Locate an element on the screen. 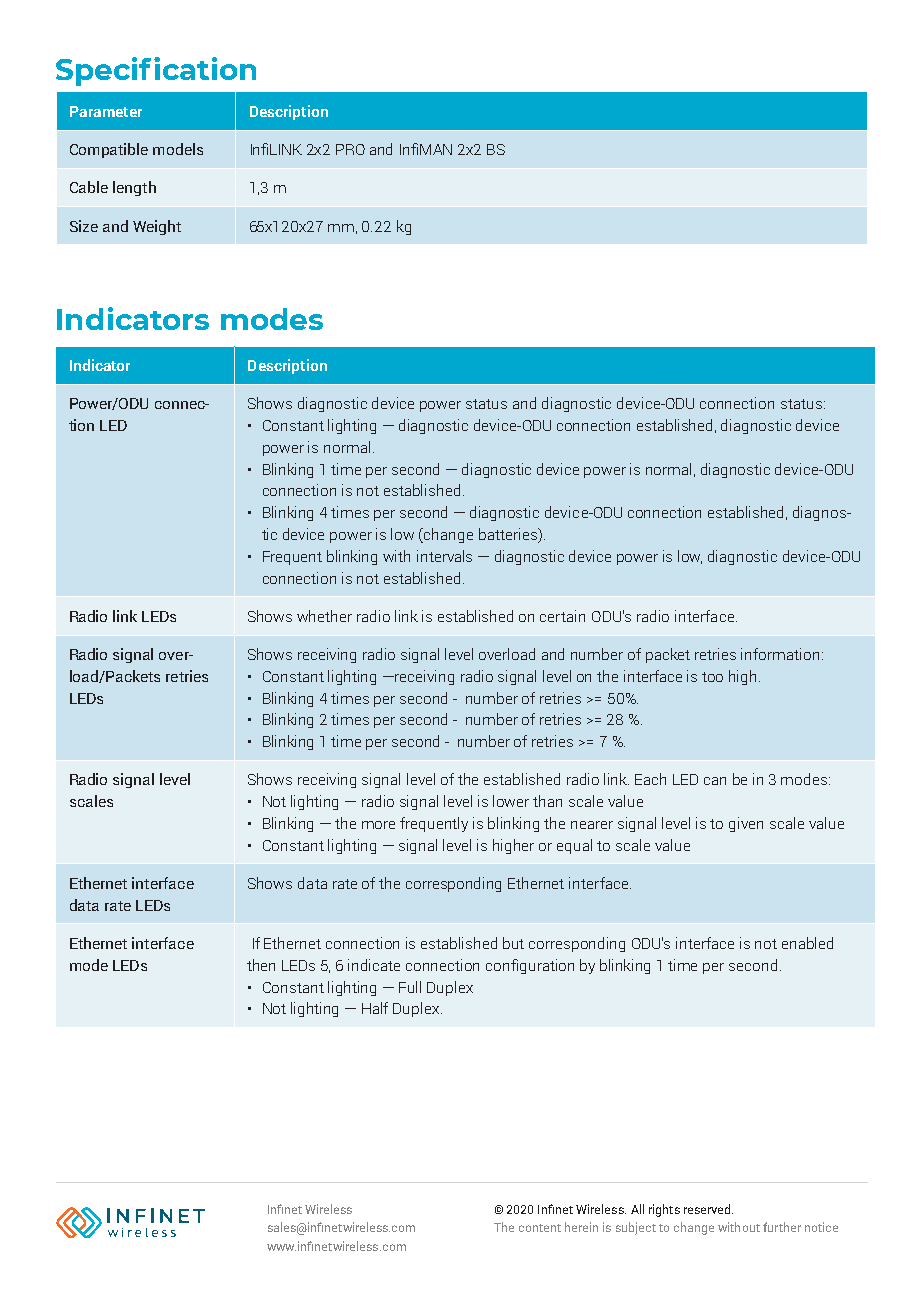 The height and width of the screenshot is (1308, 924). enabled is located at coordinates (807, 943).
